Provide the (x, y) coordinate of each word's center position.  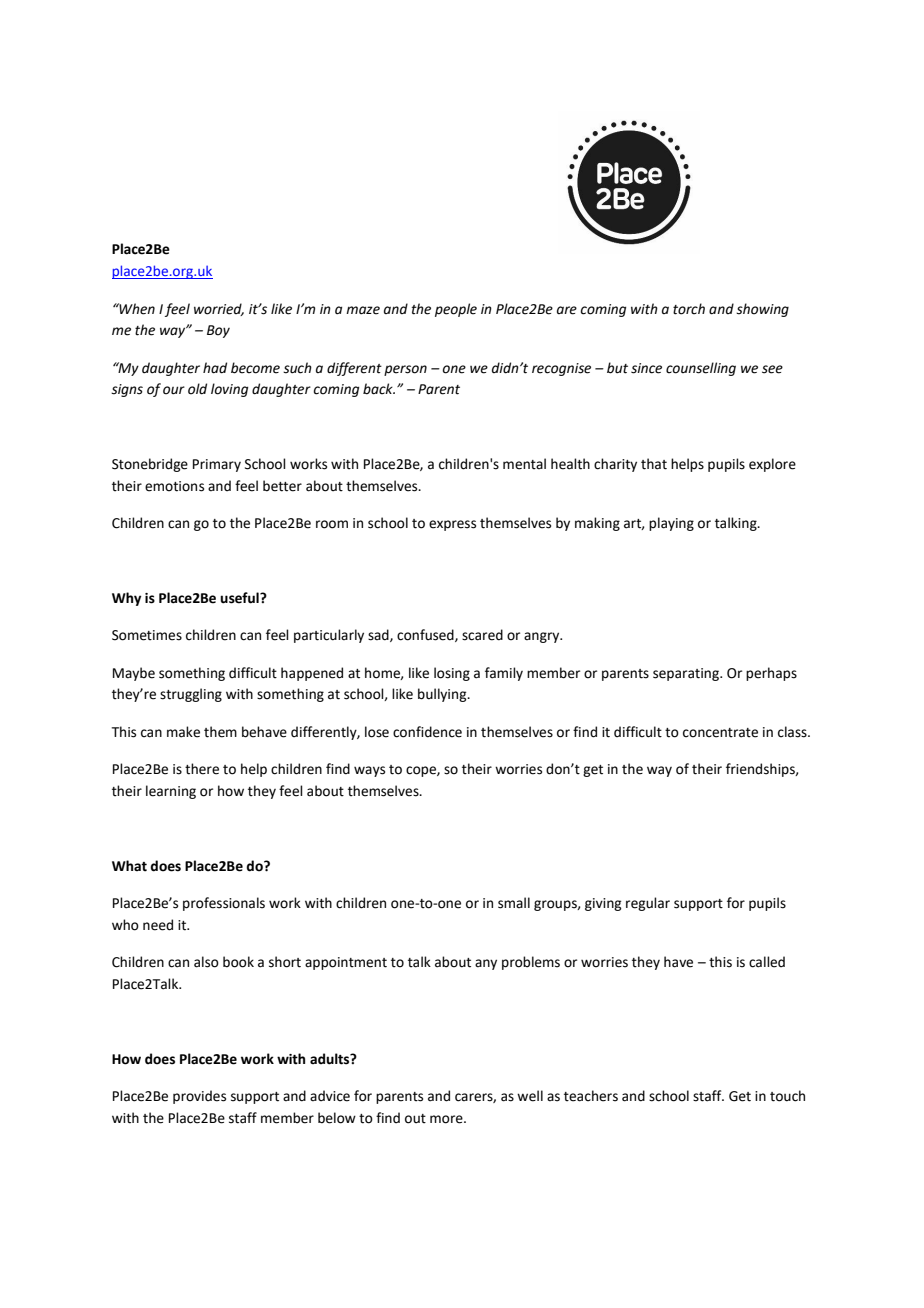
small (514, 903)
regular (648, 904)
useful (240, 598)
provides (199, 1097)
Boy (218, 331)
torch (689, 309)
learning (171, 792)
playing (671, 524)
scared (482, 635)
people (456, 310)
